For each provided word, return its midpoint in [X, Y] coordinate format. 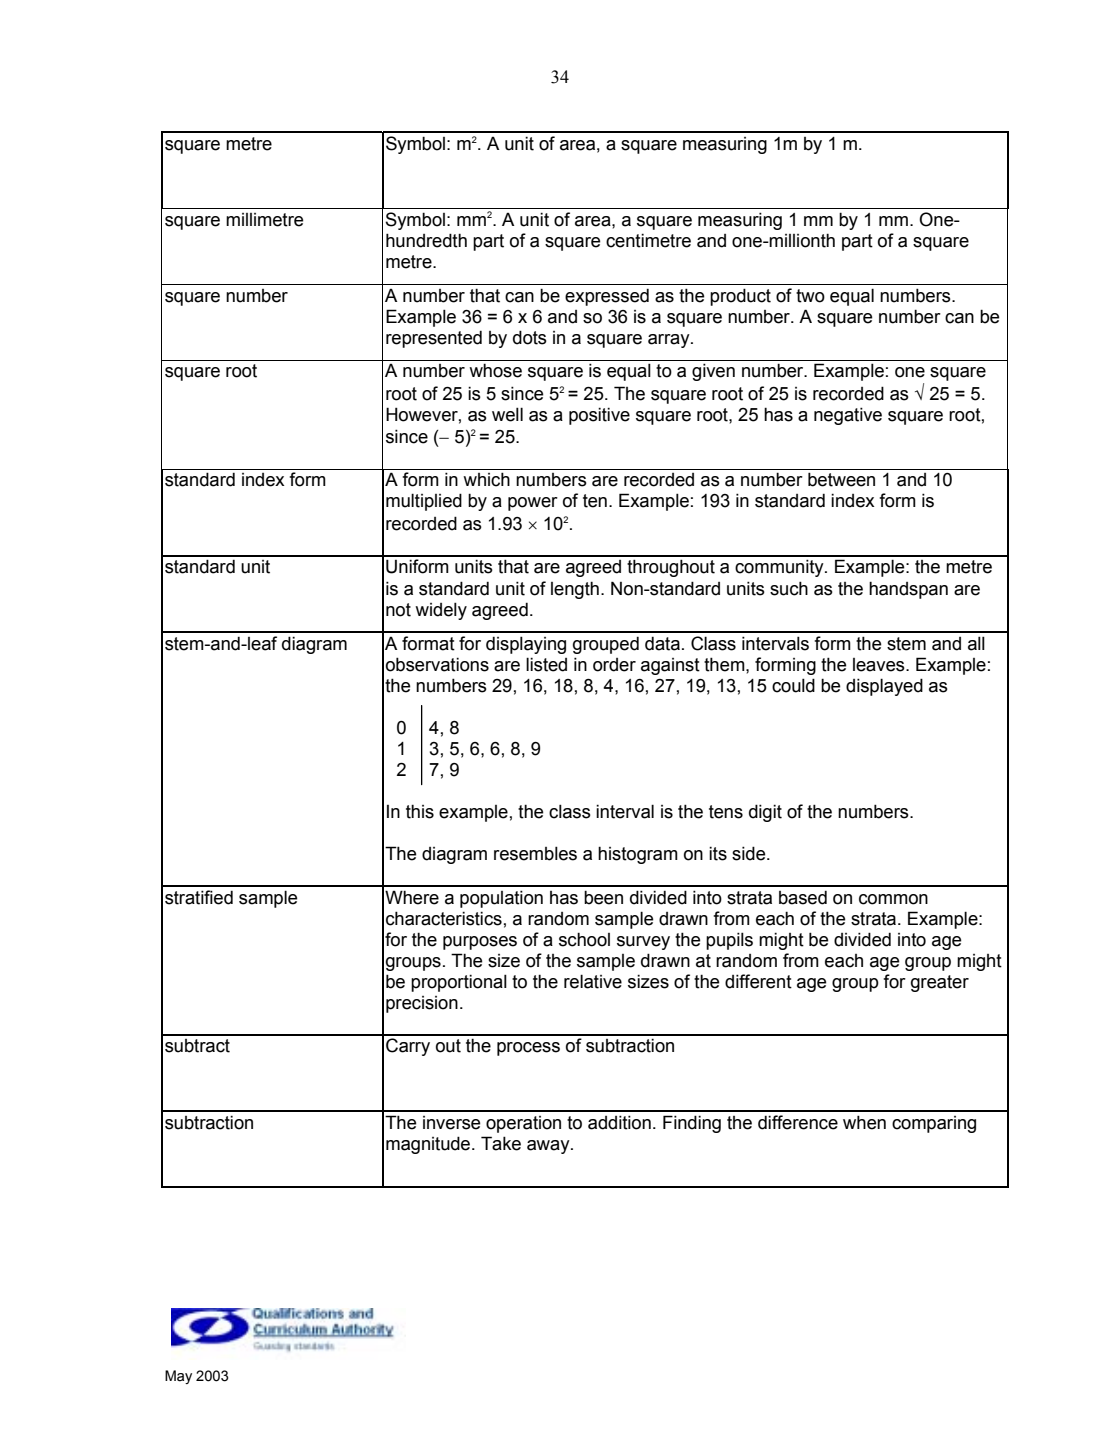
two [810, 296]
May [178, 1377]
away [549, 1147]
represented [434, 339]
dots [530, 337]
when [864, 1122]
